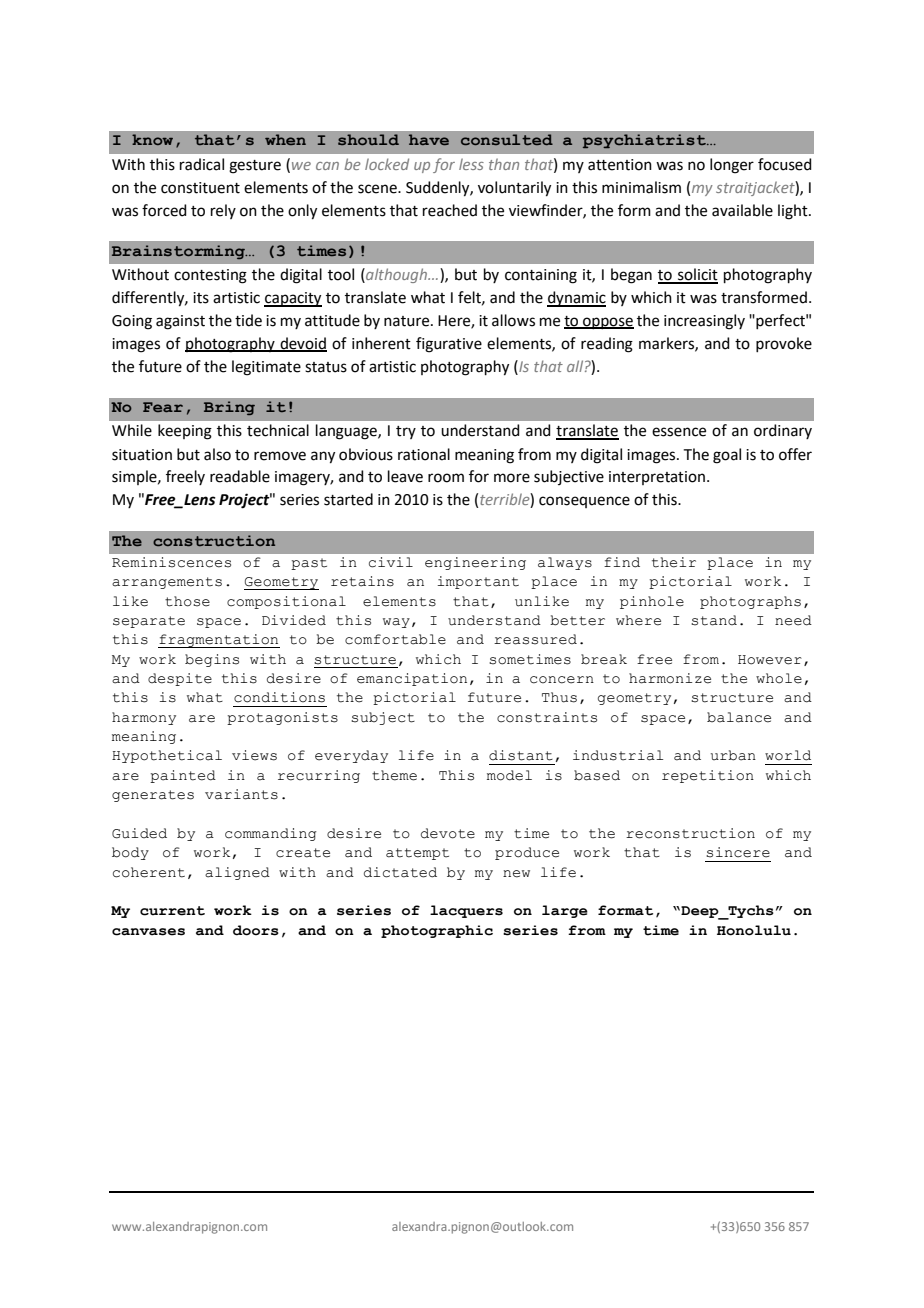 The height and width of the image is (1308, 924). I want to click on Honolulu, so click(754, 930).
